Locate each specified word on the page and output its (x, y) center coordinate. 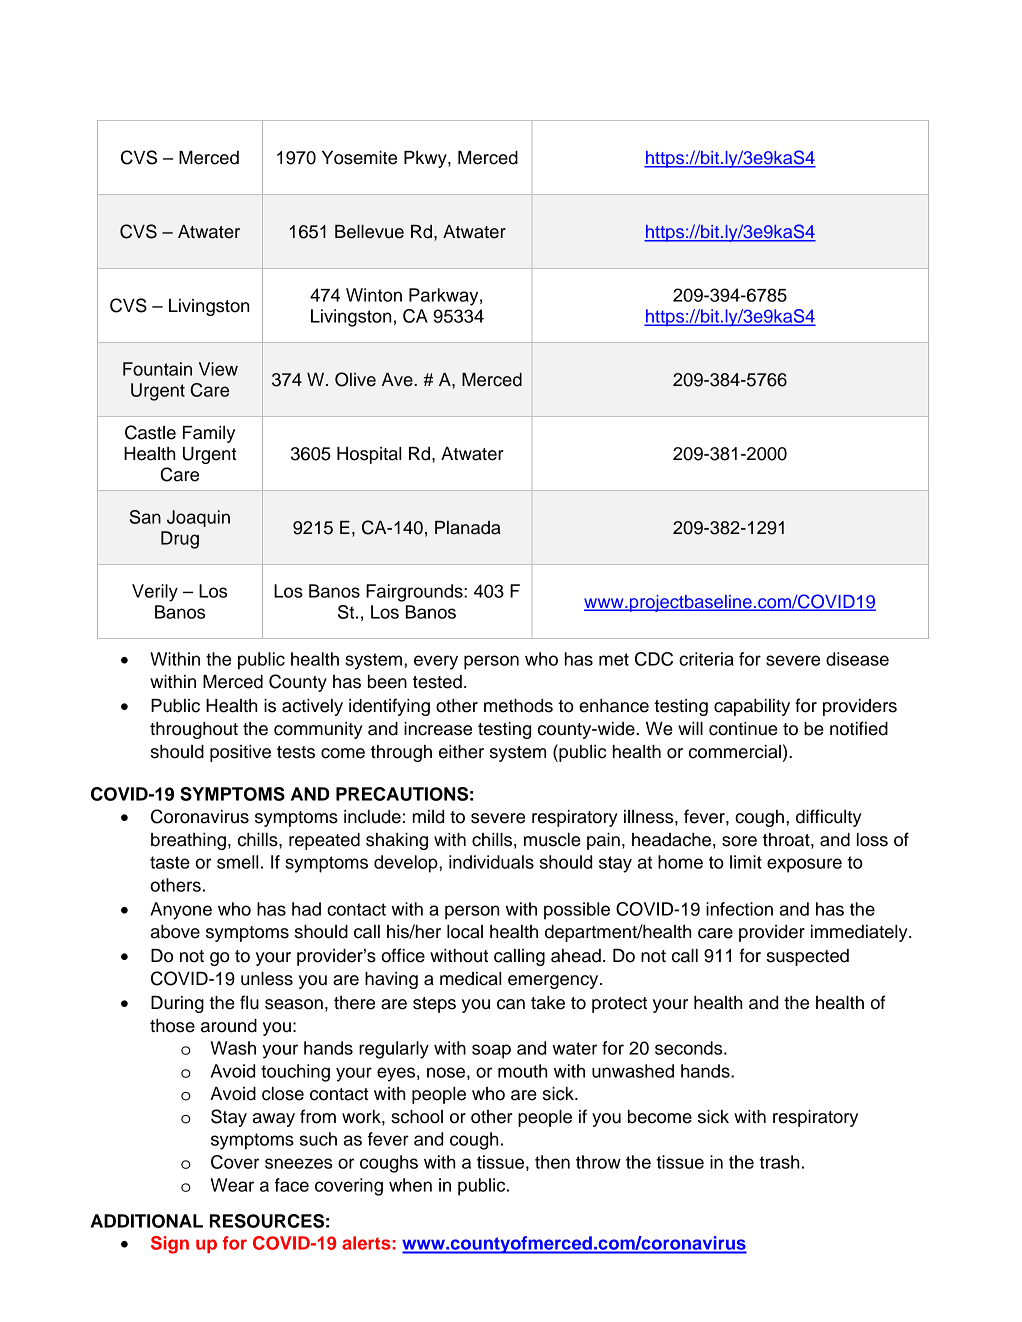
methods (518, 706)
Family (209, 434)
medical (471, 979)
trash (779, 1162)
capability (752, 707)
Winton (374, 295)
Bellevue (369, 232)
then (552, 1162)
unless (267, 979)
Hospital (369, 455)
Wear (232, 1185)
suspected (808, 957)
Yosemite (359, 158)
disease (857, 659)
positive (240, 753)
